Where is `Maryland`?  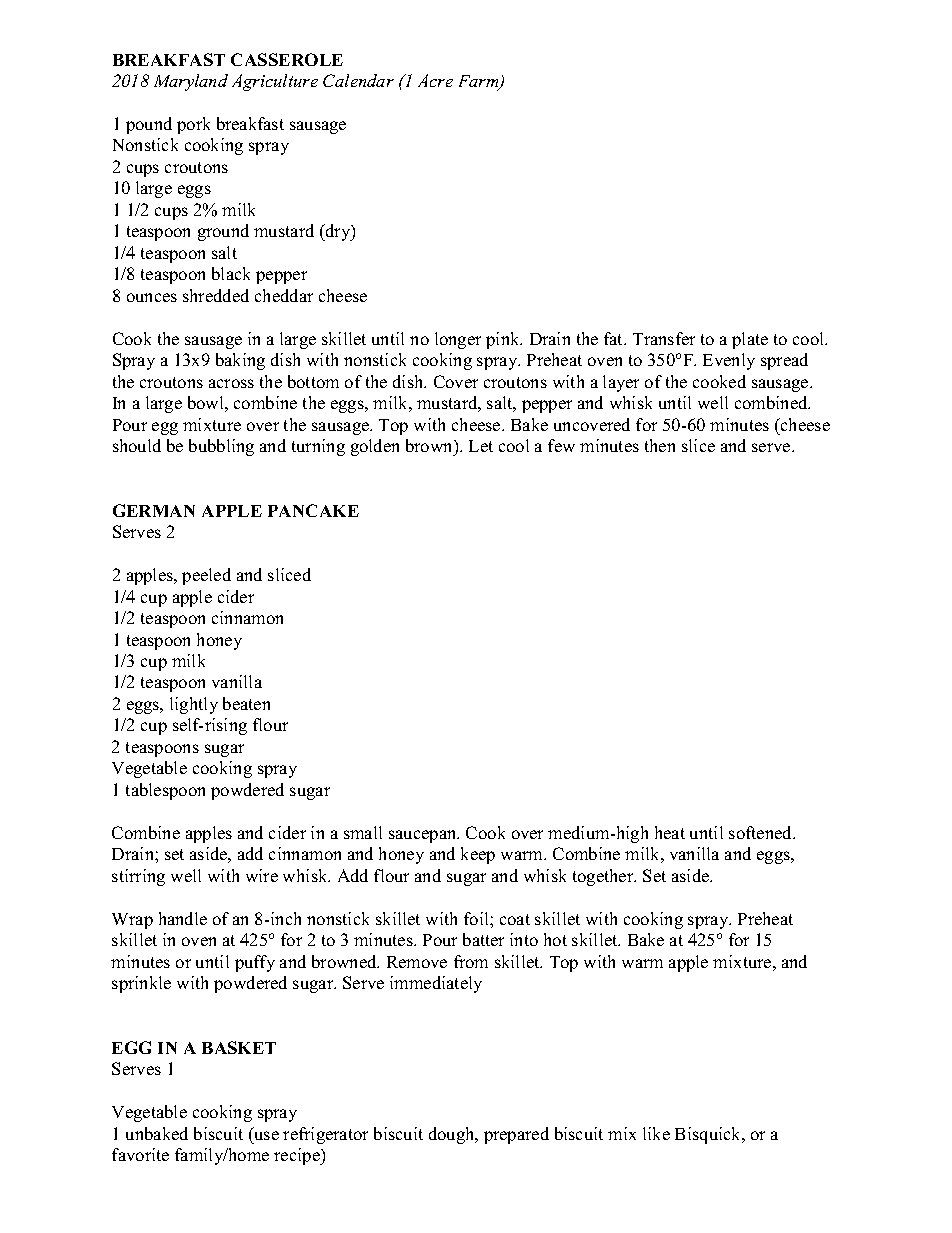
Maryland is located at coordinates (191, 82).
